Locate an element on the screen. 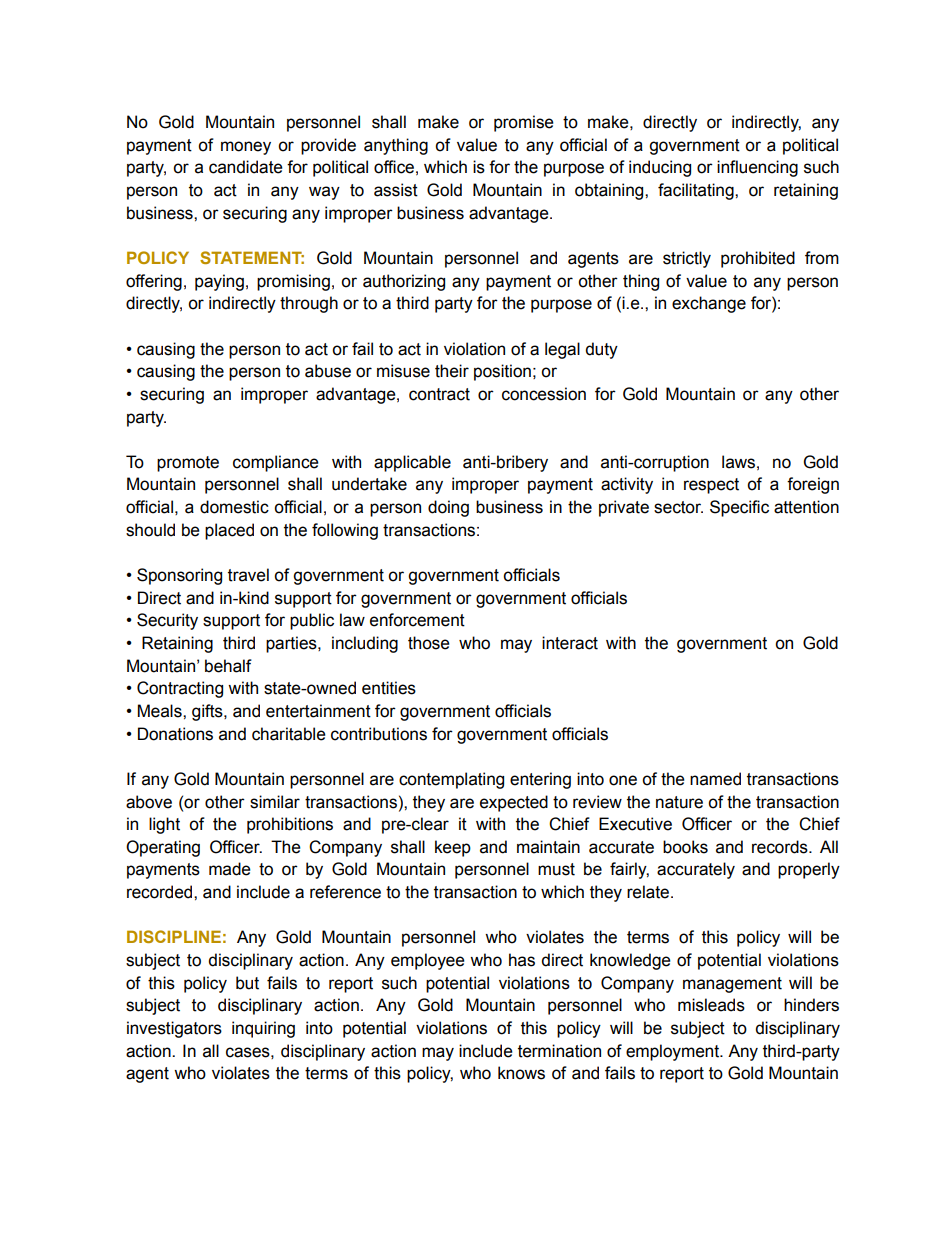 This screenshot has width=952, height=1233. enforcement is located at coordinates (417, 620).
